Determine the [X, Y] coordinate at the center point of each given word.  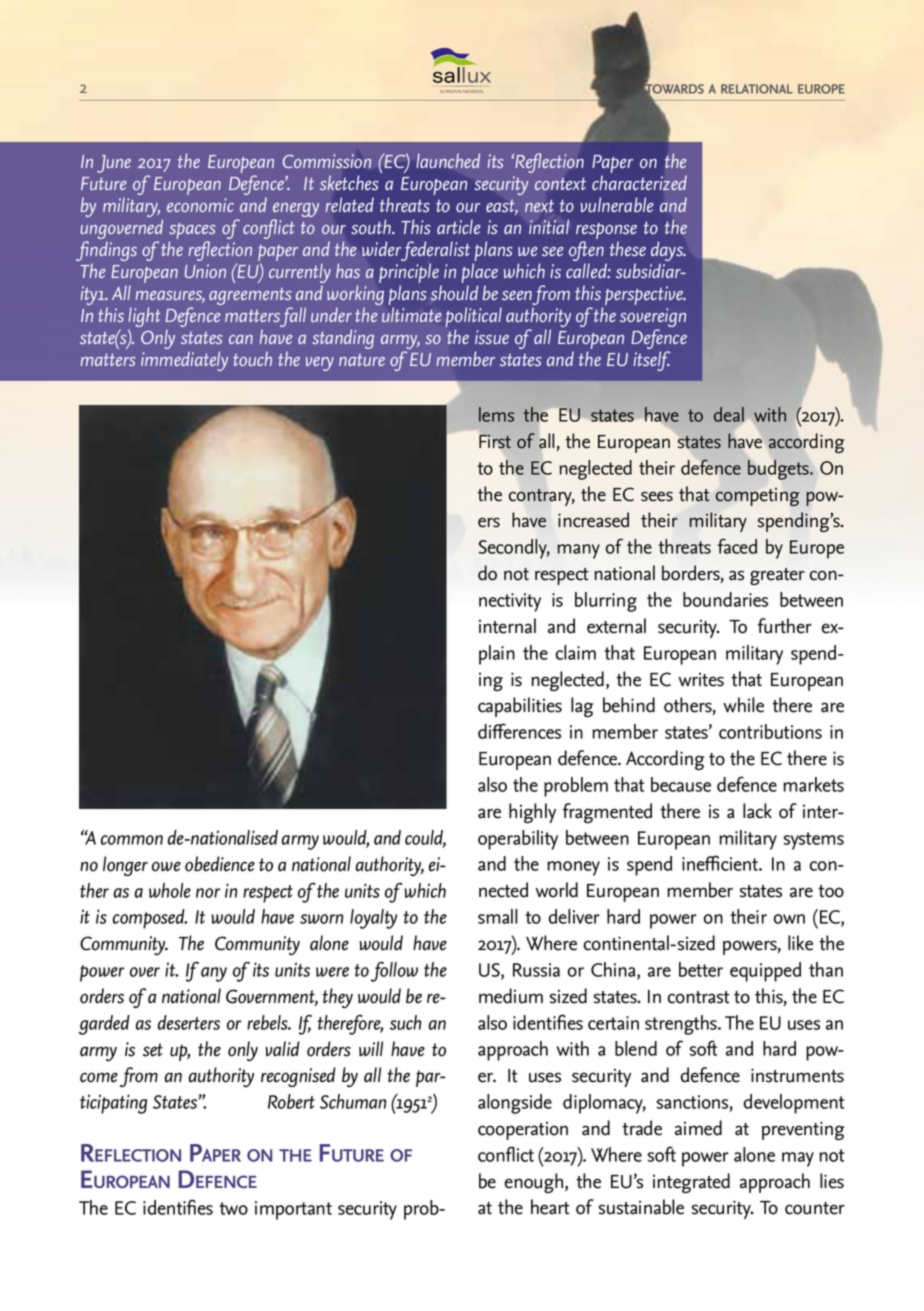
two [233, 1208]
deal [730, 416]
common [132, 840]
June [114, 164]
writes [701, 679]
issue [492, 337]
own [789, 919]
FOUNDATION [468, 91]
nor [208, 893]
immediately [184, 361]
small [498, 916]
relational [757, 89]
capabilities [520, 707]
